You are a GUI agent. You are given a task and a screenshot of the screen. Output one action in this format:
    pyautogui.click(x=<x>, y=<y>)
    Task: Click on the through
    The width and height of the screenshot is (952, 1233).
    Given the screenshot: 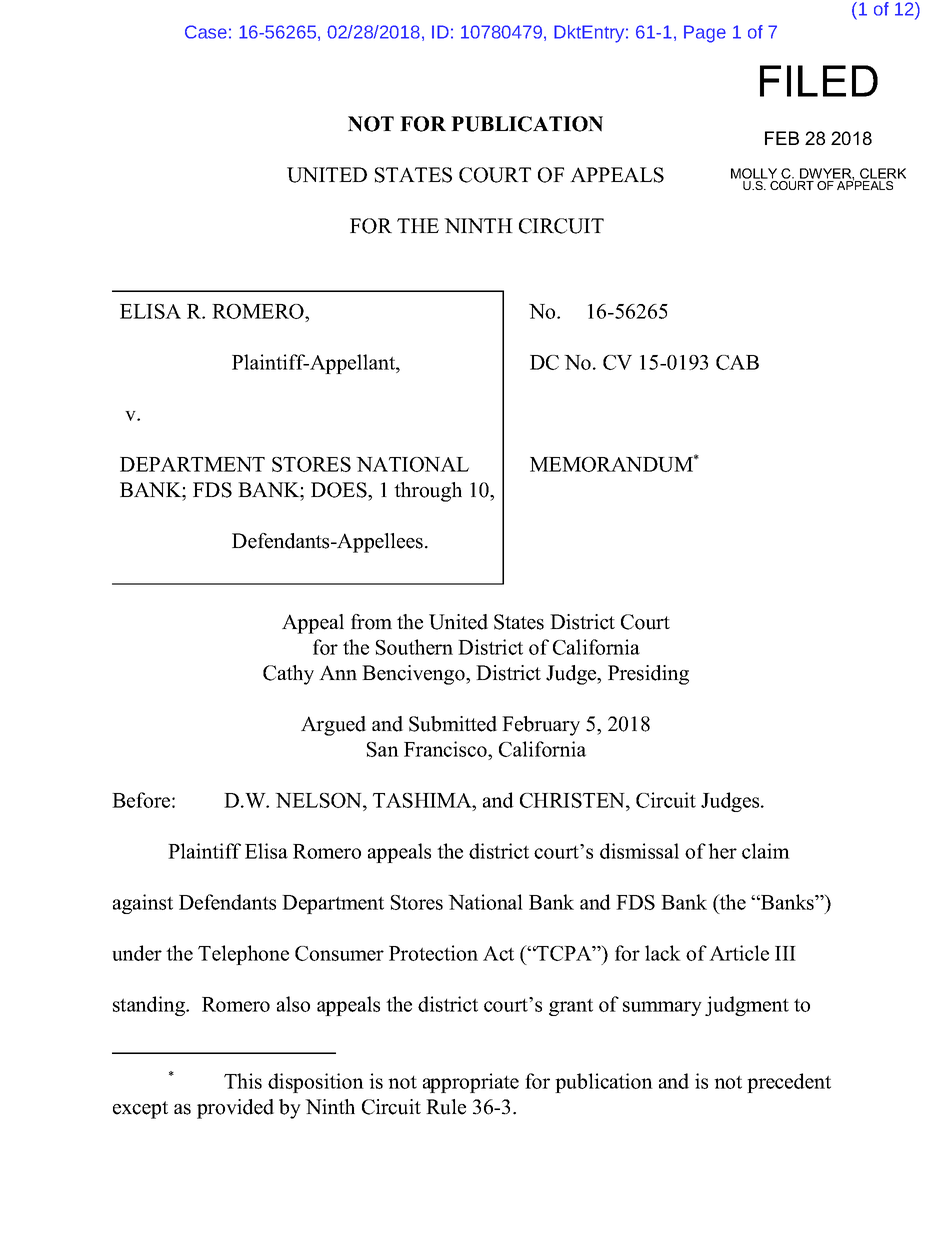 What is the action you would take?
    pyautogui.click(x=428, y=492)
